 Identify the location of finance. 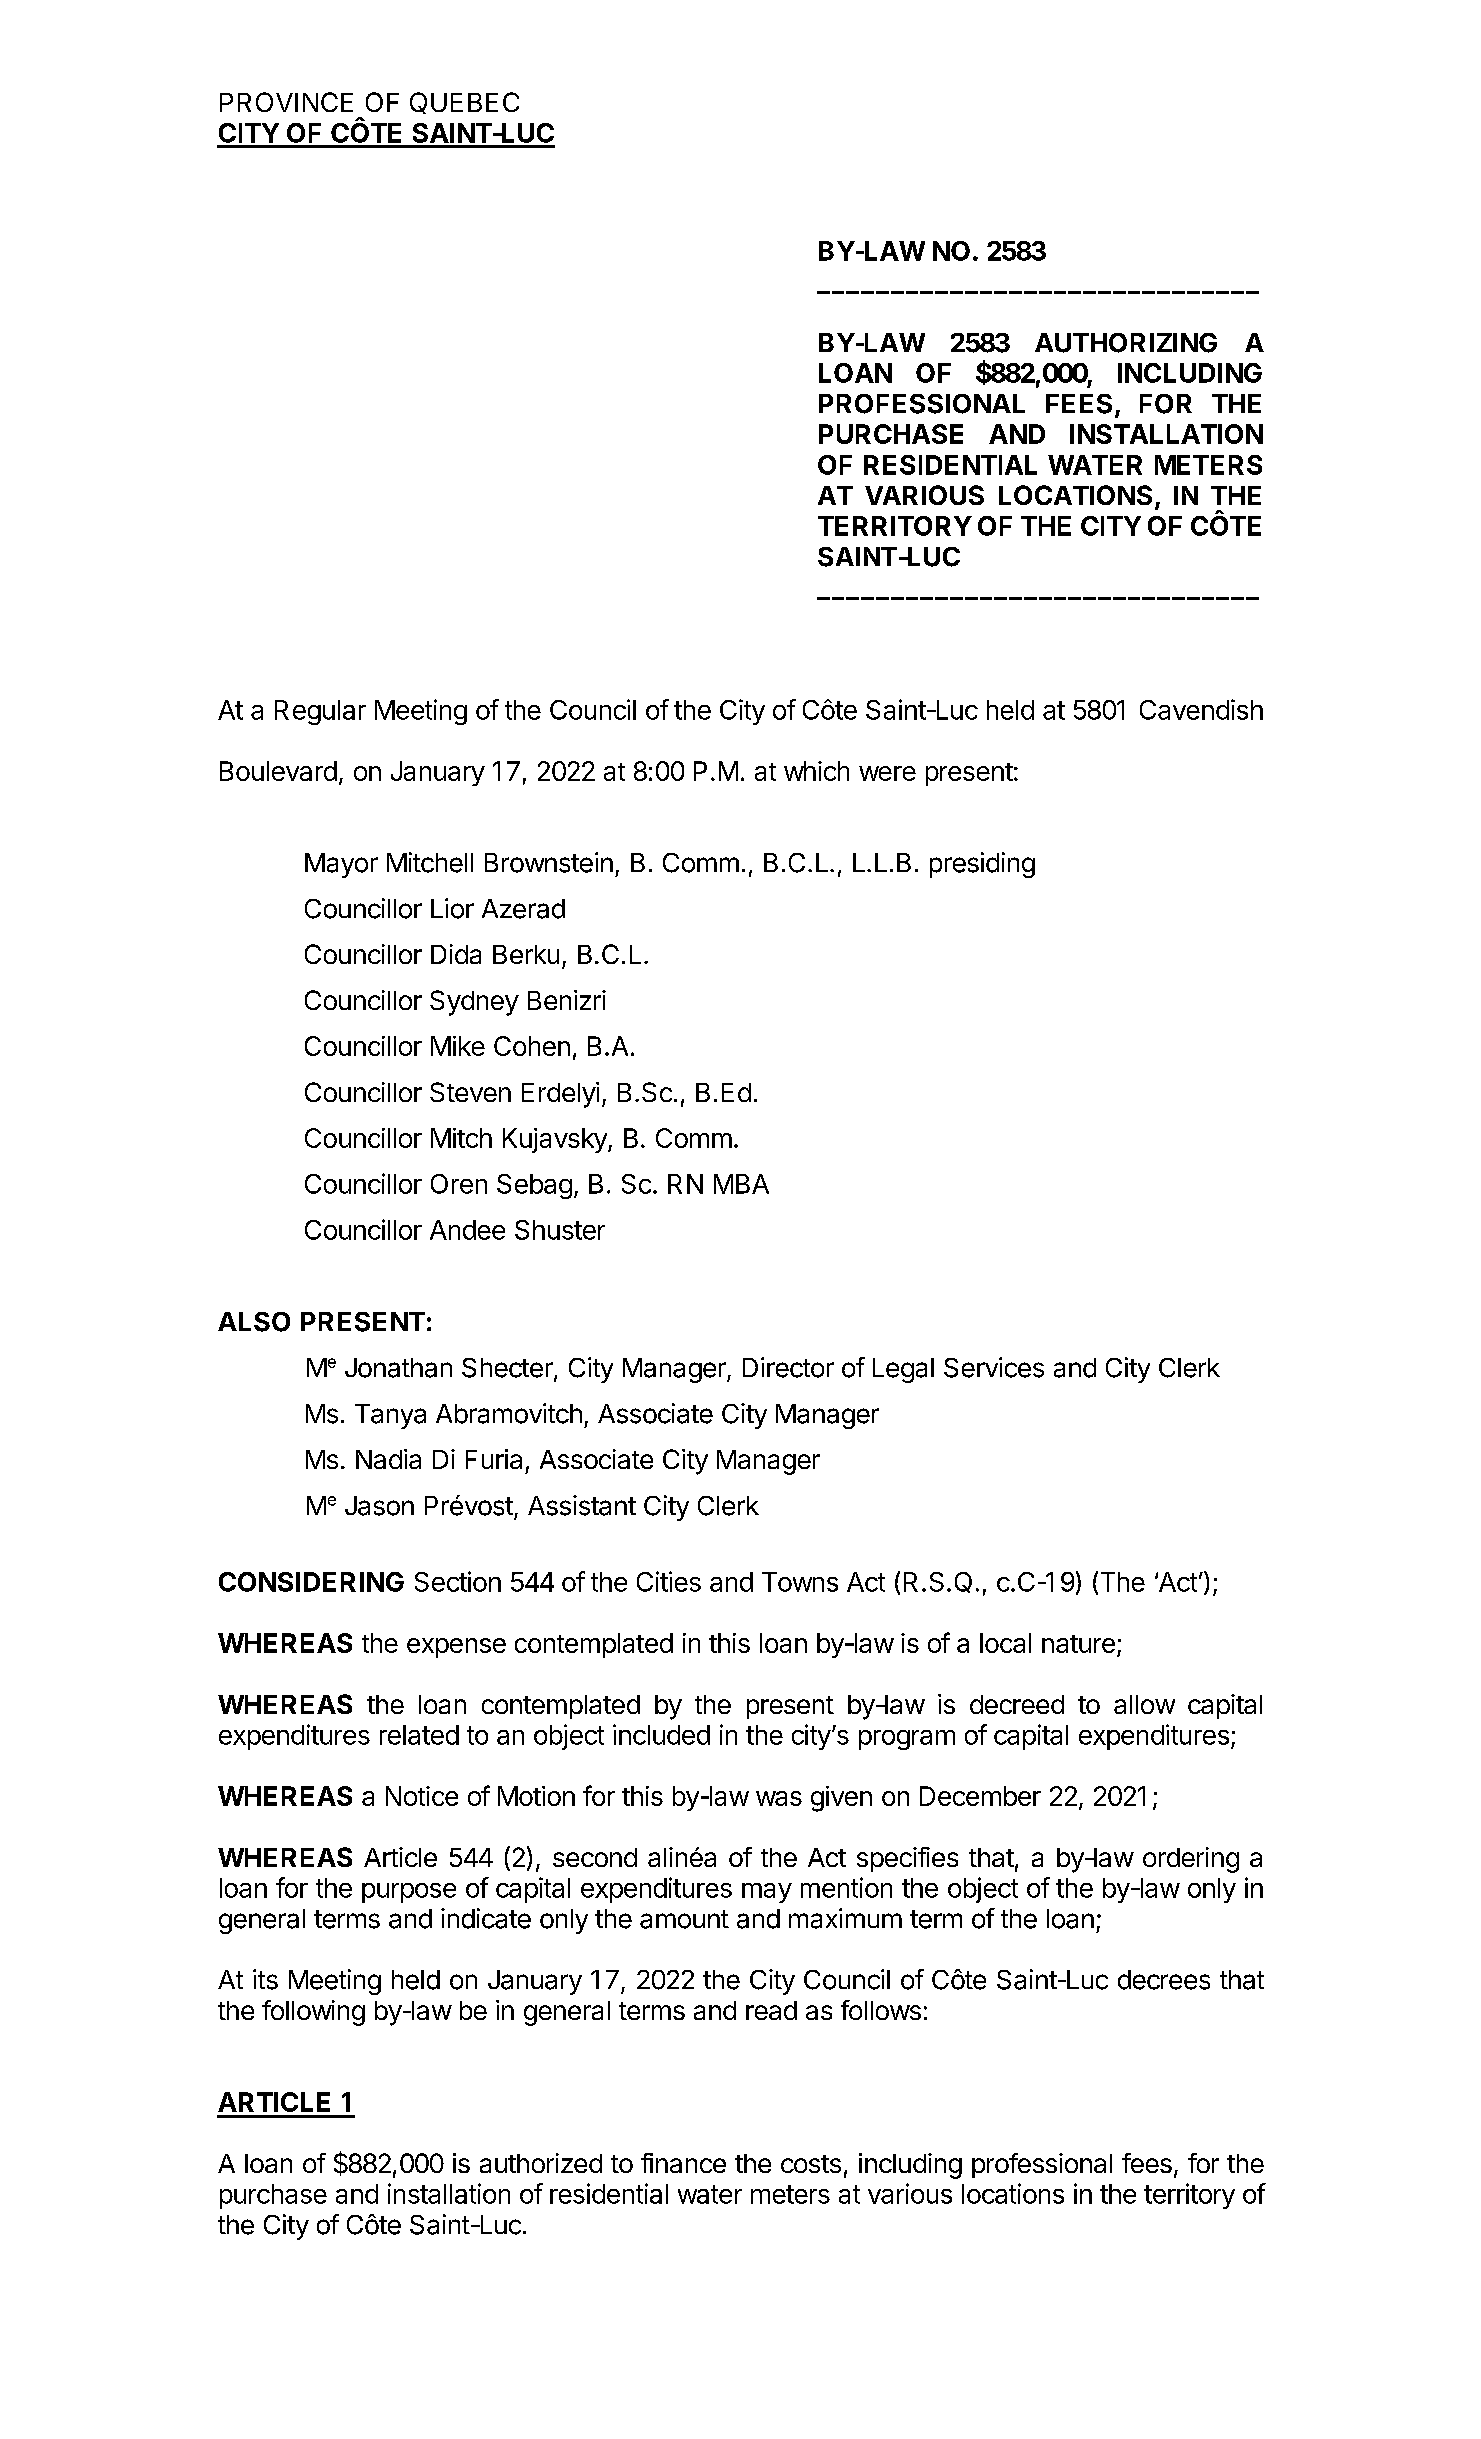
(683, 2163).
